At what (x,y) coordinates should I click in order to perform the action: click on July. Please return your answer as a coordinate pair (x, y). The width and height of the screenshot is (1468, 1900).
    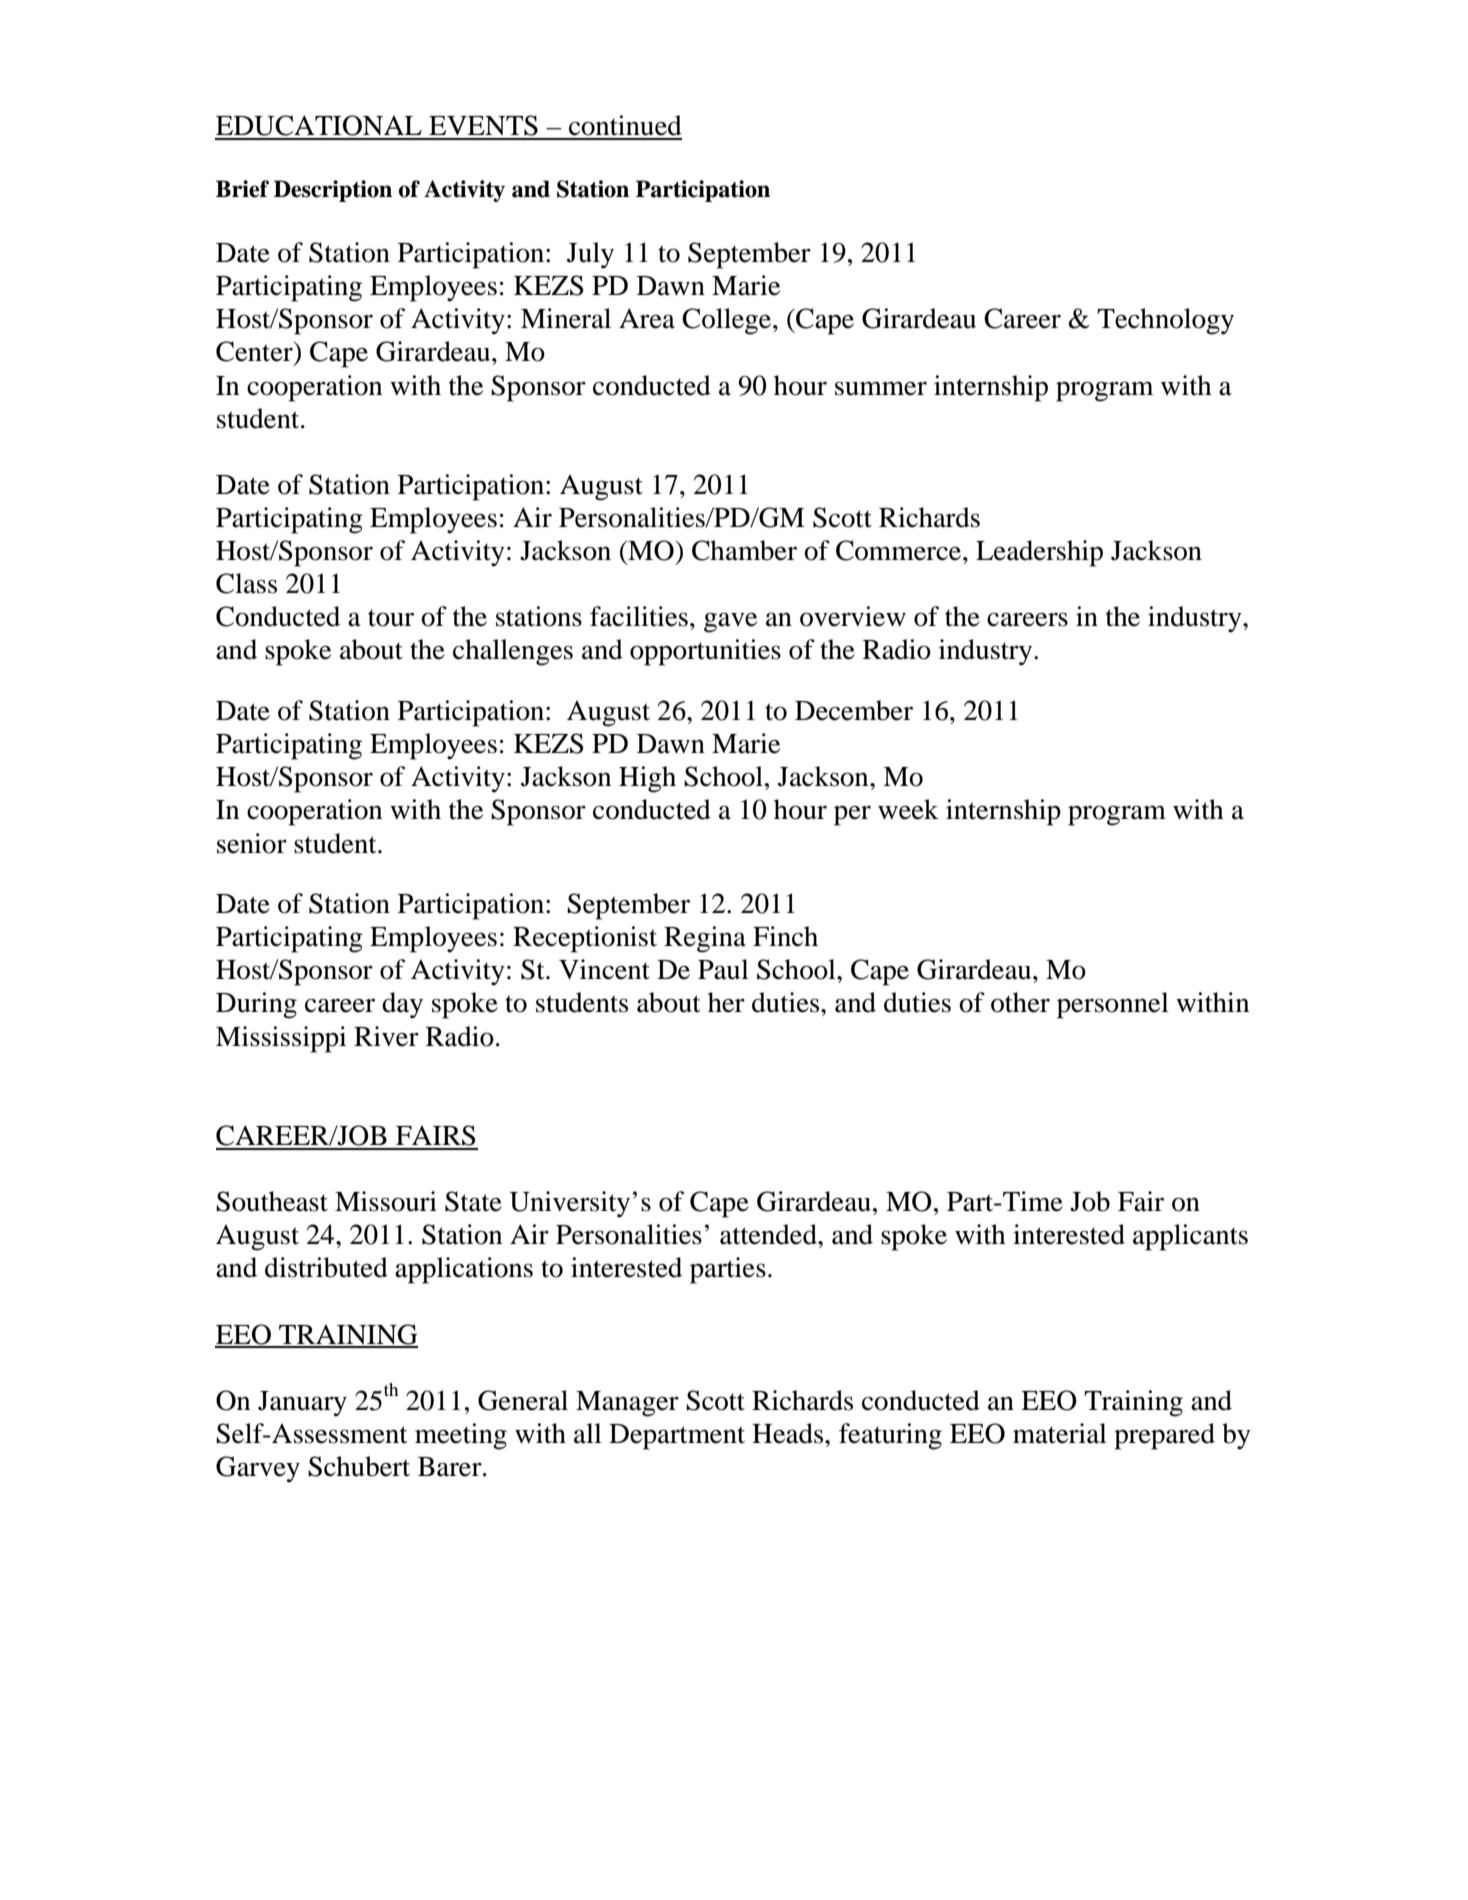
    Looking at the image, I should click on (590, 255).
